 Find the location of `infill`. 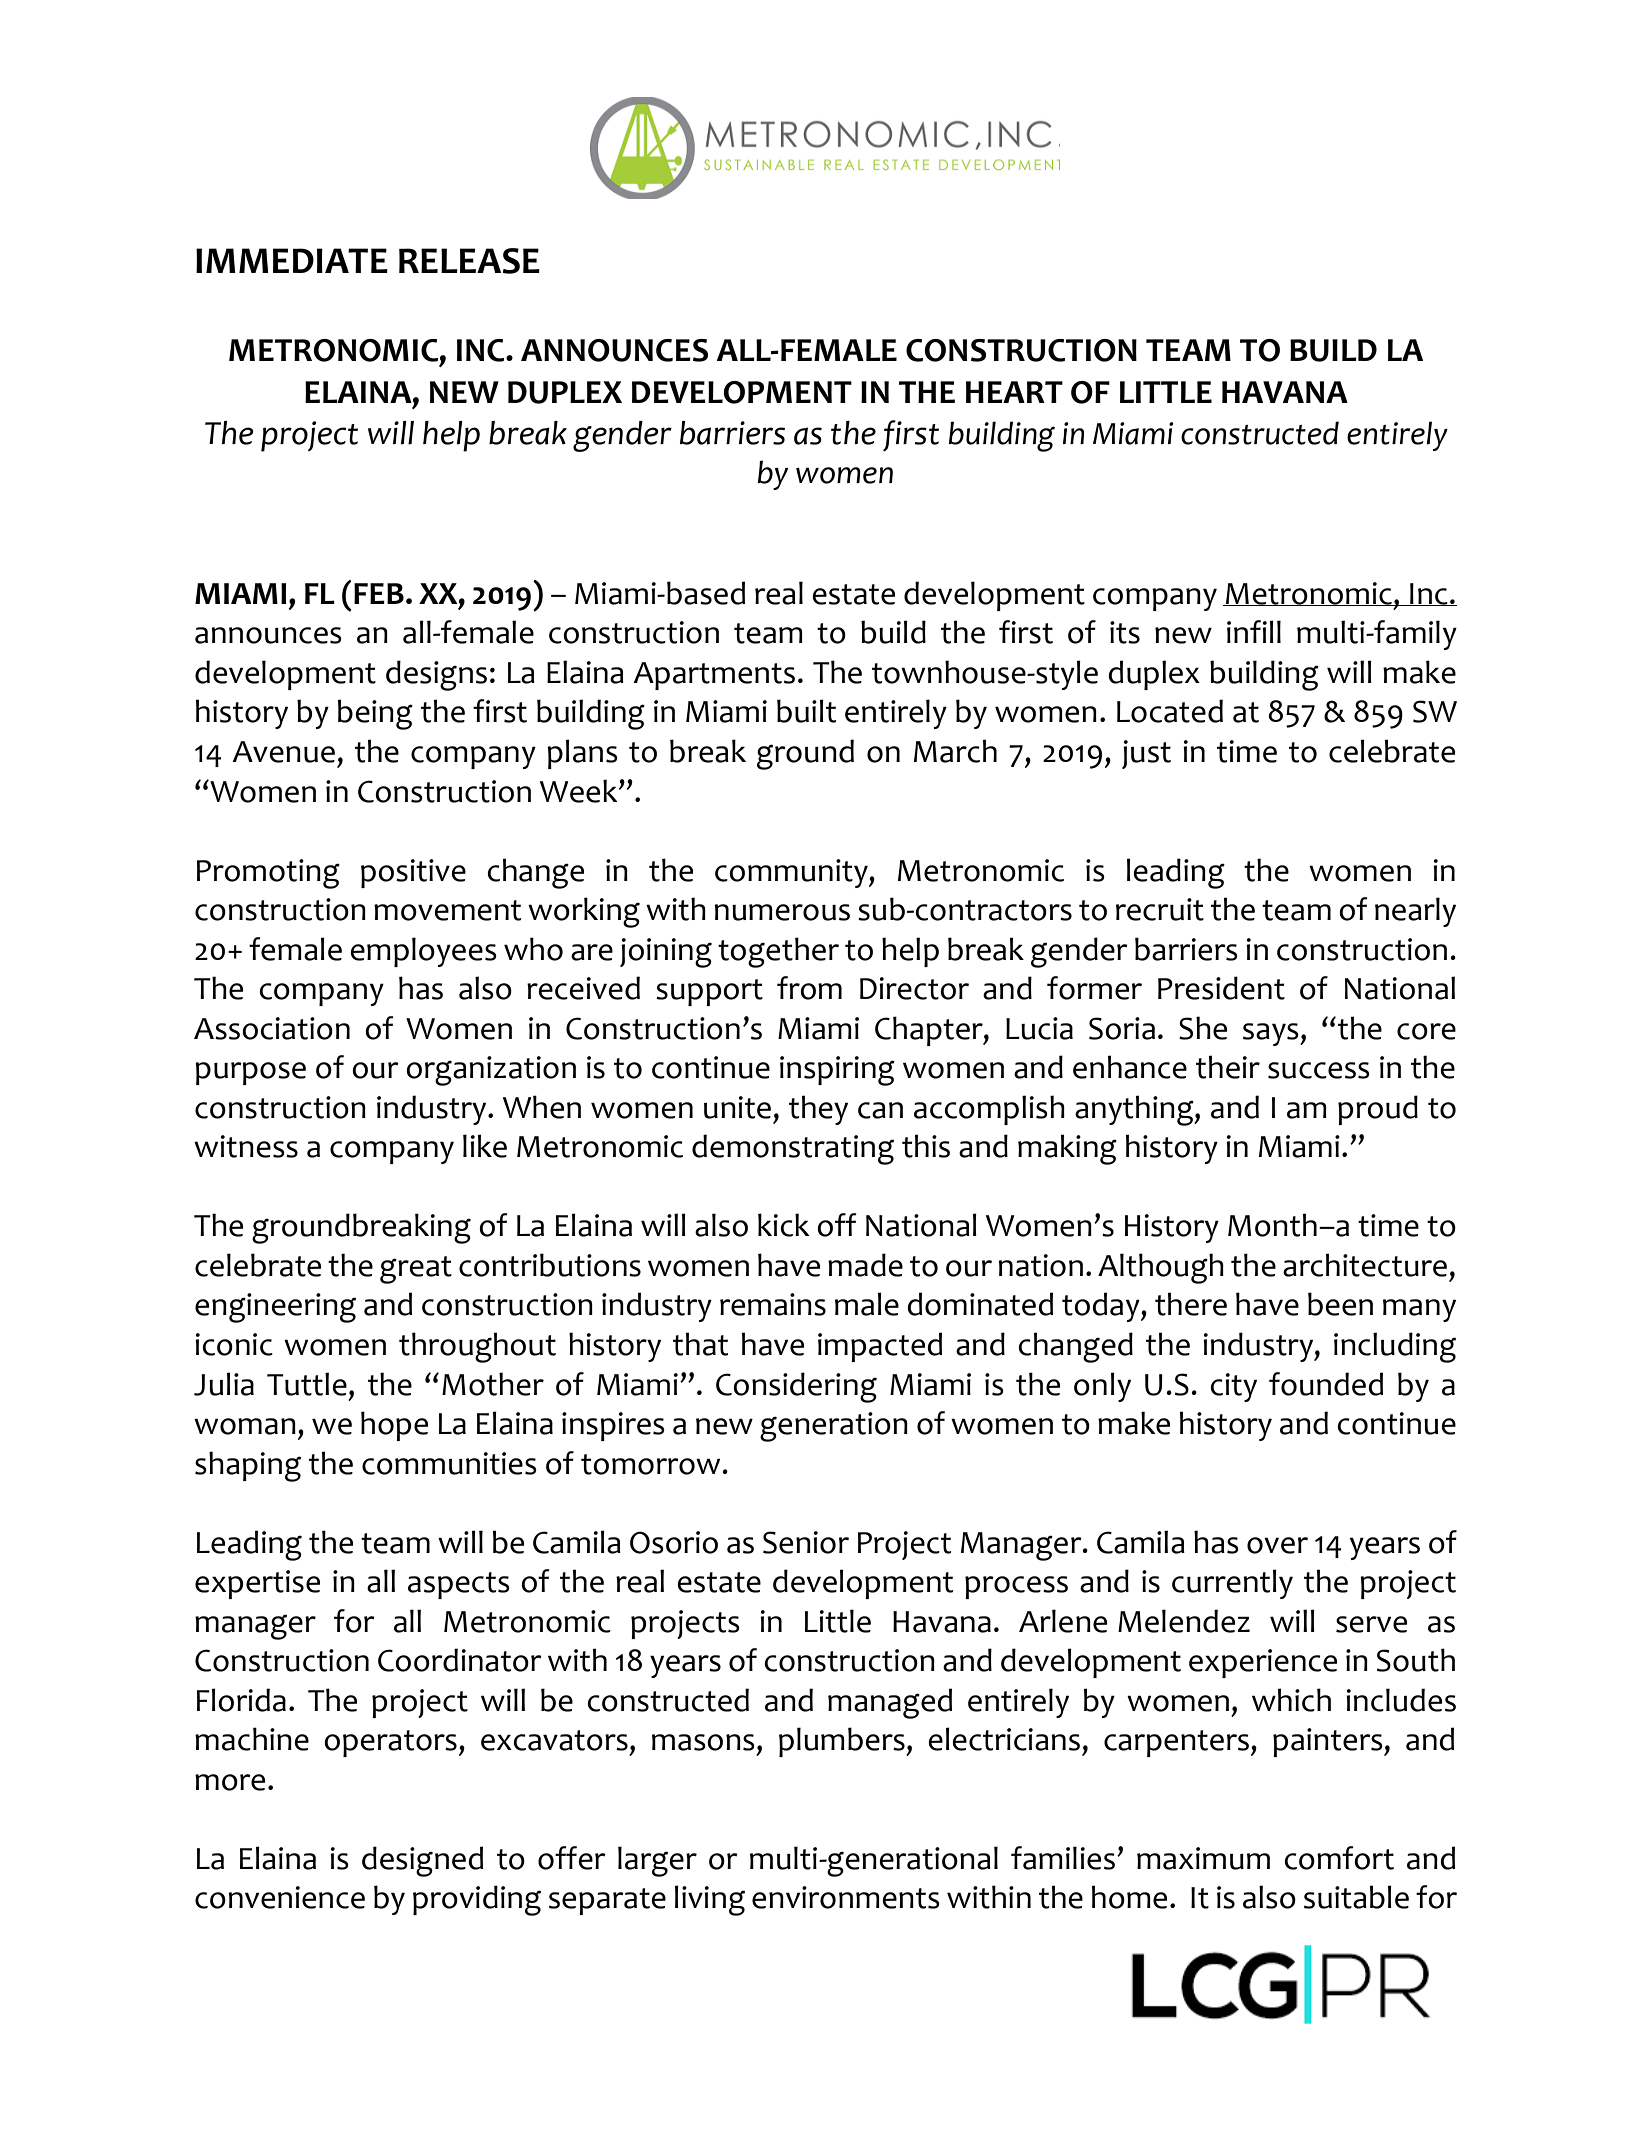

infill is located at coordinates (1254, 631).
